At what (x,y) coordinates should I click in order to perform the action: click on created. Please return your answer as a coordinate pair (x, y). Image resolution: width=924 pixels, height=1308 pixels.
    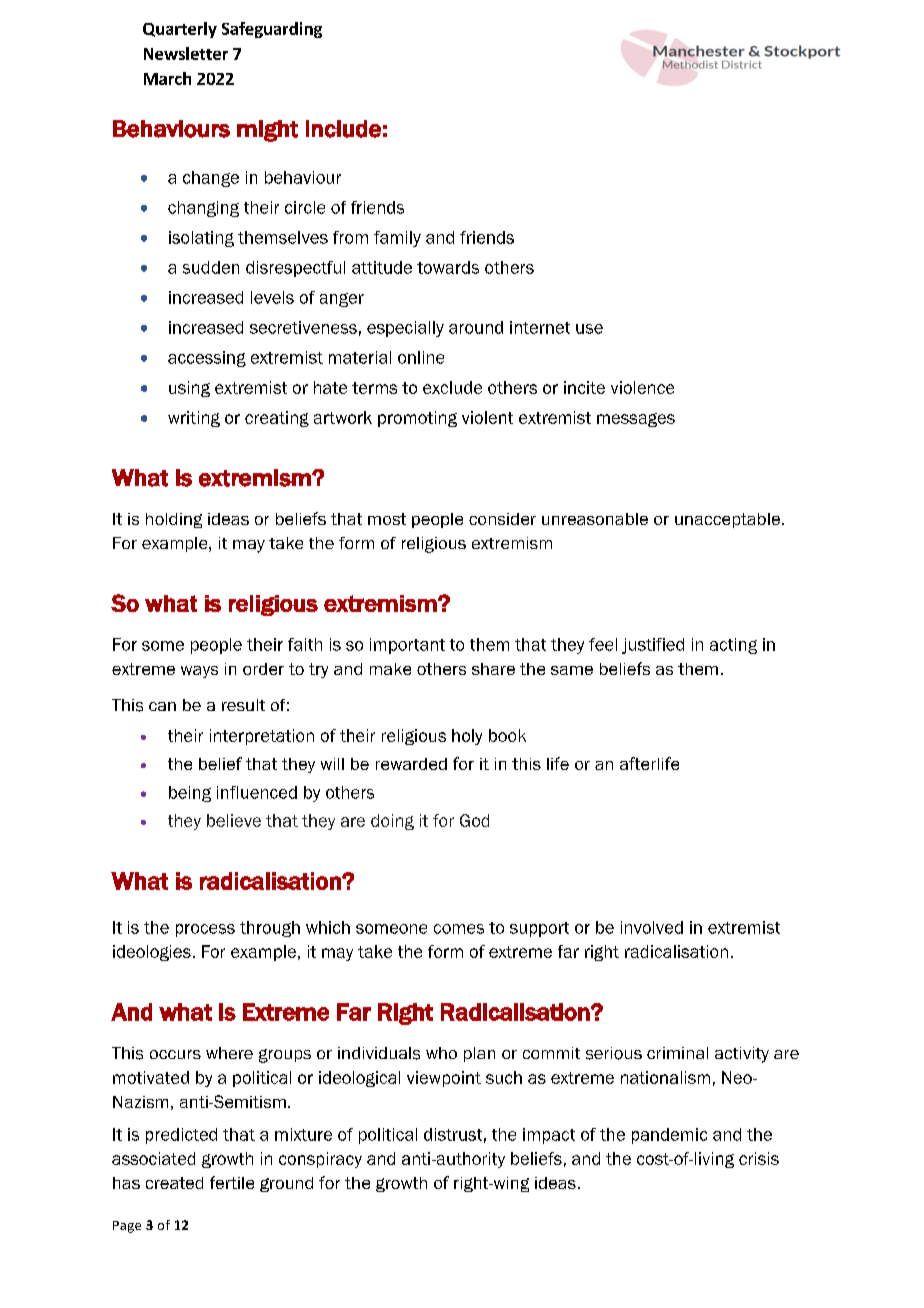
    Looking at the image, I should click on (174, 1183).
